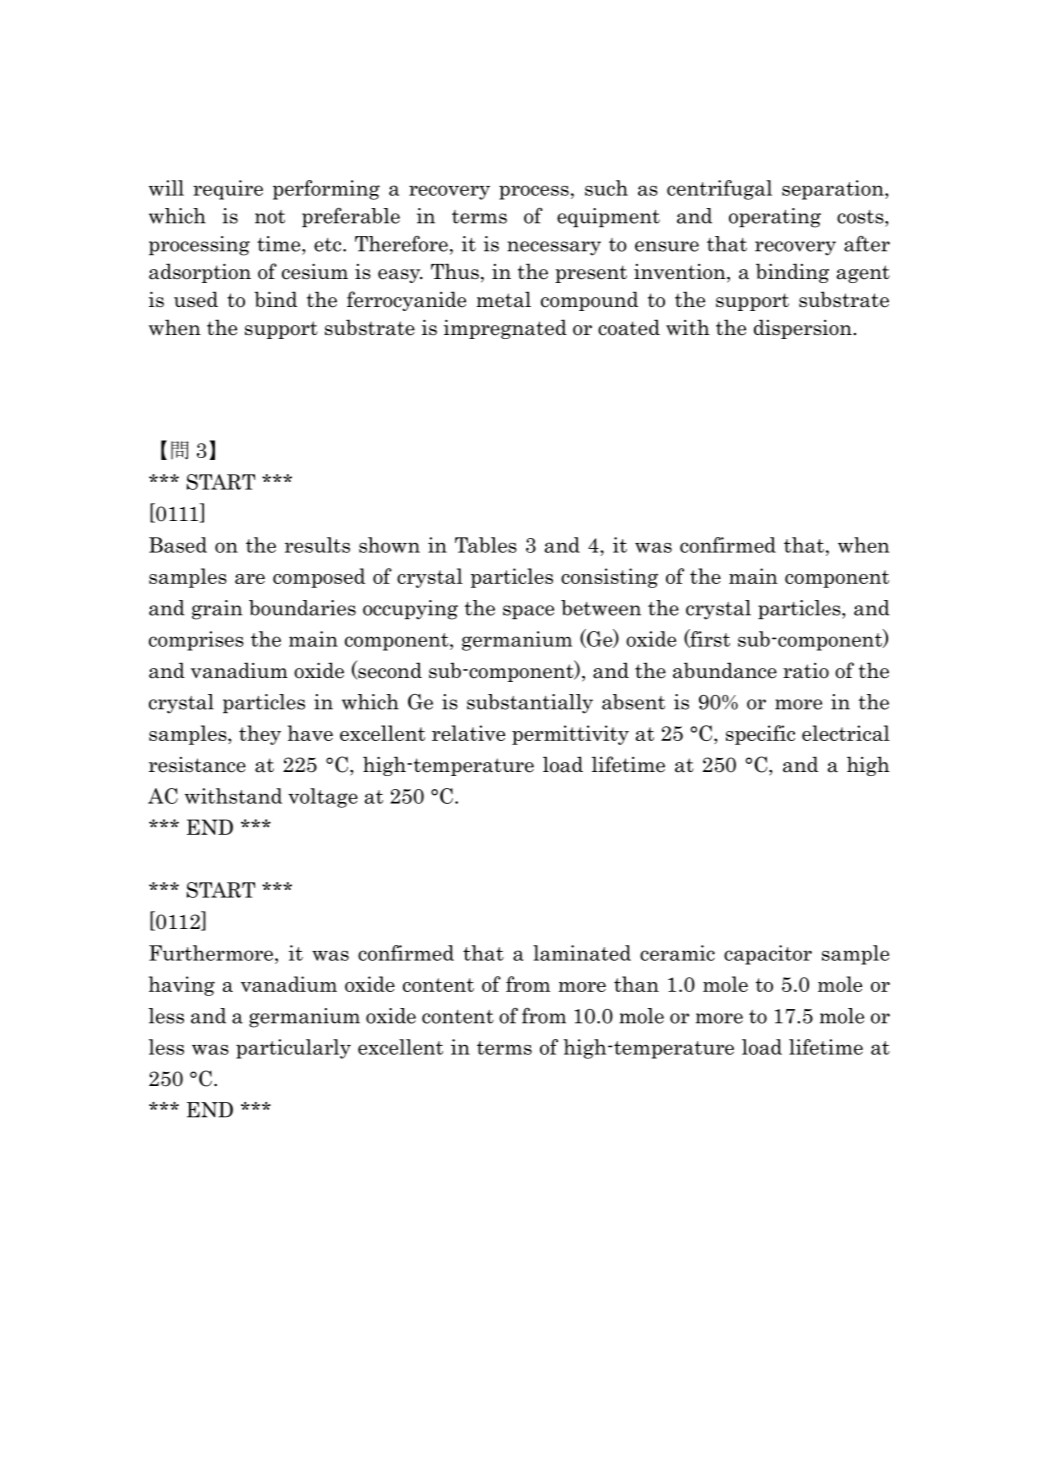  What do you see at coordinates (554, 248) in the document?
I see `necessary` at bounding box center [554, 248].
